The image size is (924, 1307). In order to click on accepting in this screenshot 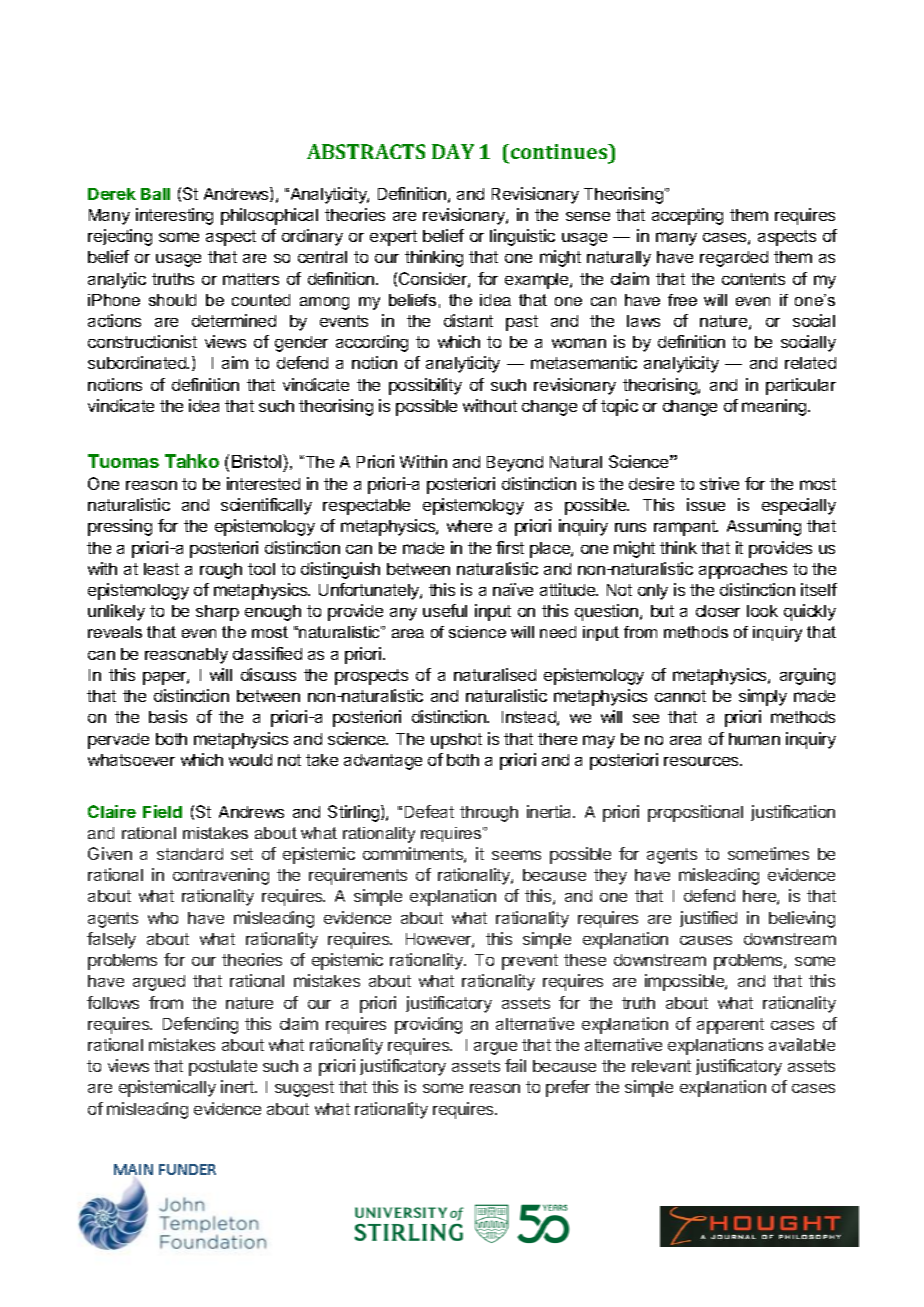, I will do `click(687, 216)`.
